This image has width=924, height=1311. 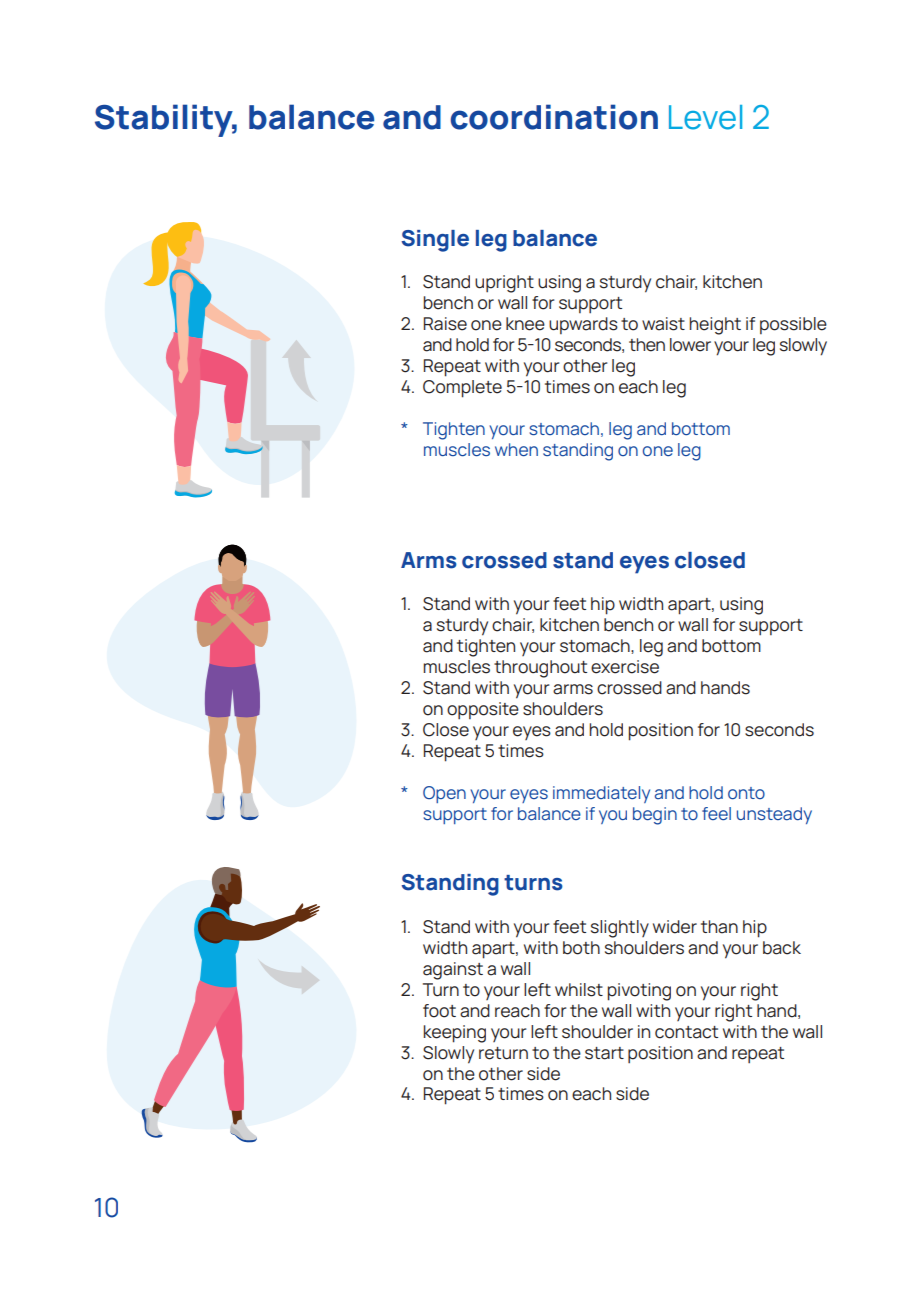 I want to click on Open, so click(x=444, y=794).
